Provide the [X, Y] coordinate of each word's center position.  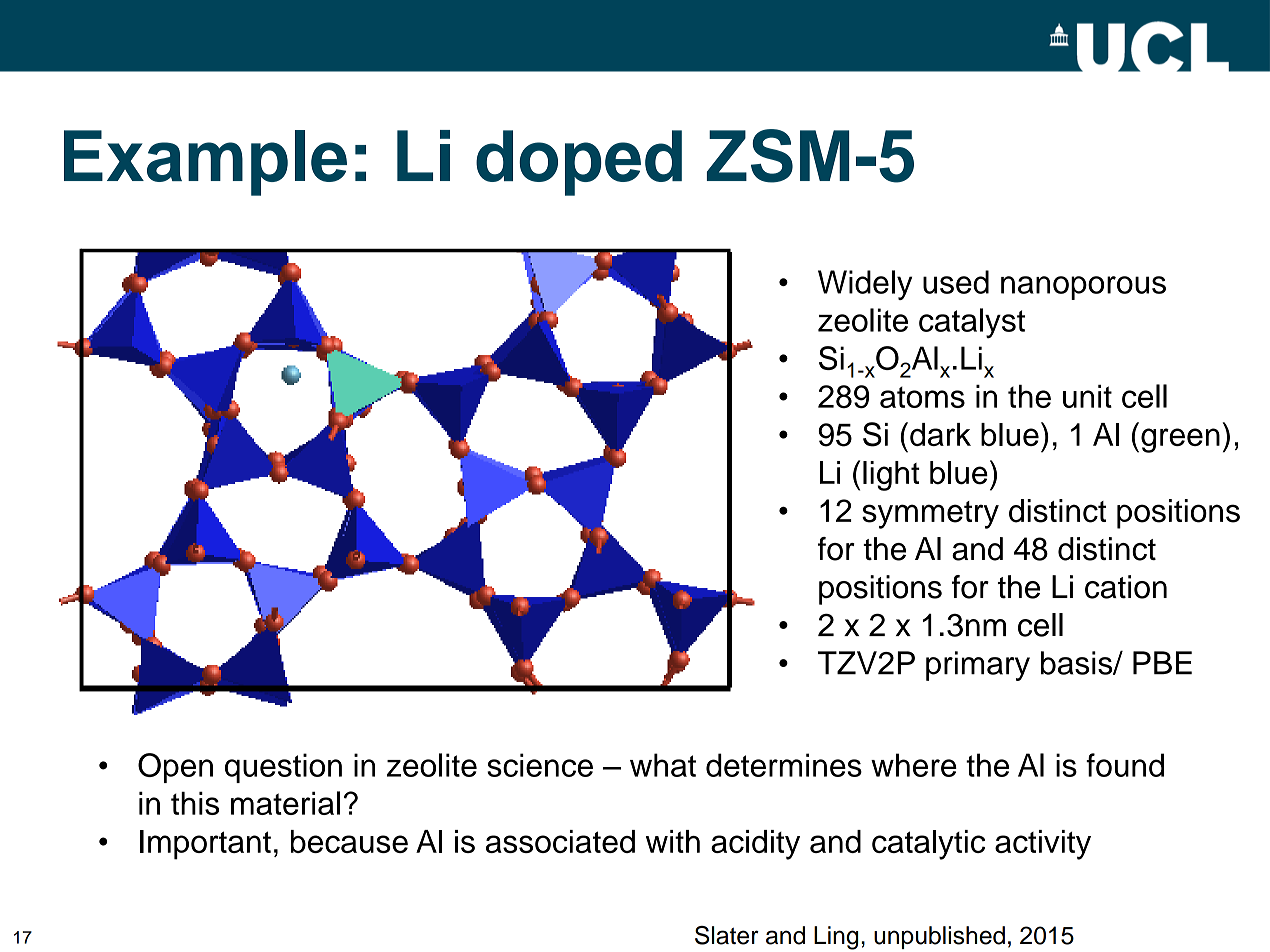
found [1125, 765]
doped [579, 163]
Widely [865, 285]
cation [1126, 587]
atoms [922, 397]
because [349, 841]
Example [205, 163]
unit [1087, 396]
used [956, 282]
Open [175, 768]
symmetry [930, 515]
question [283, 768]
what [663, 765]
